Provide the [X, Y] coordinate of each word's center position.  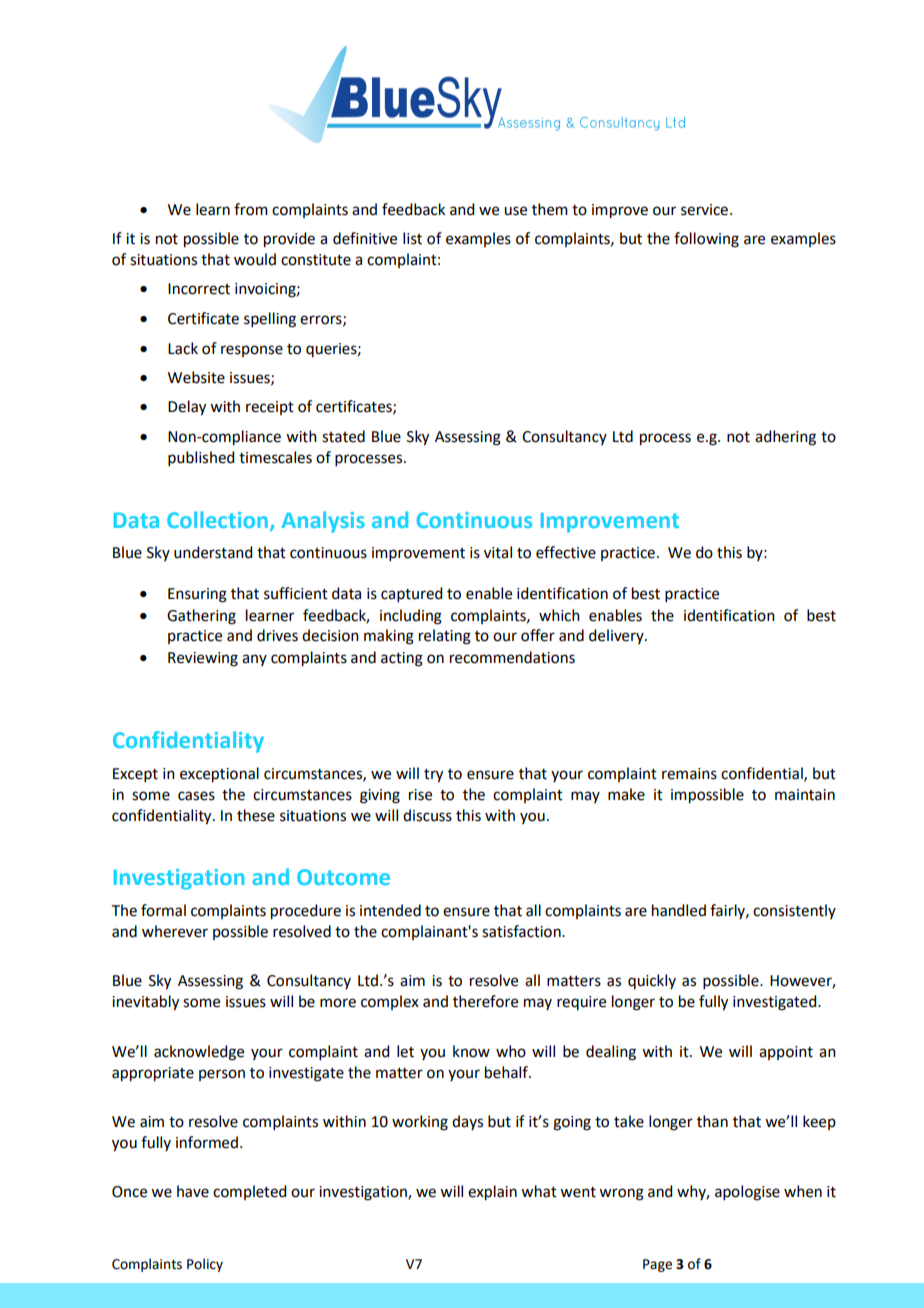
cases [196, 796]
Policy [205, 1265]
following [706, 240]
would [255, 259]
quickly [652, 981]
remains [689, 774]
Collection [217, 519]
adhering [785, 438]
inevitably [145, 1003]
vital [498, 552]
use [515, 211]
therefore [485, 1001]
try [433, 776]
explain [492, 1193]
